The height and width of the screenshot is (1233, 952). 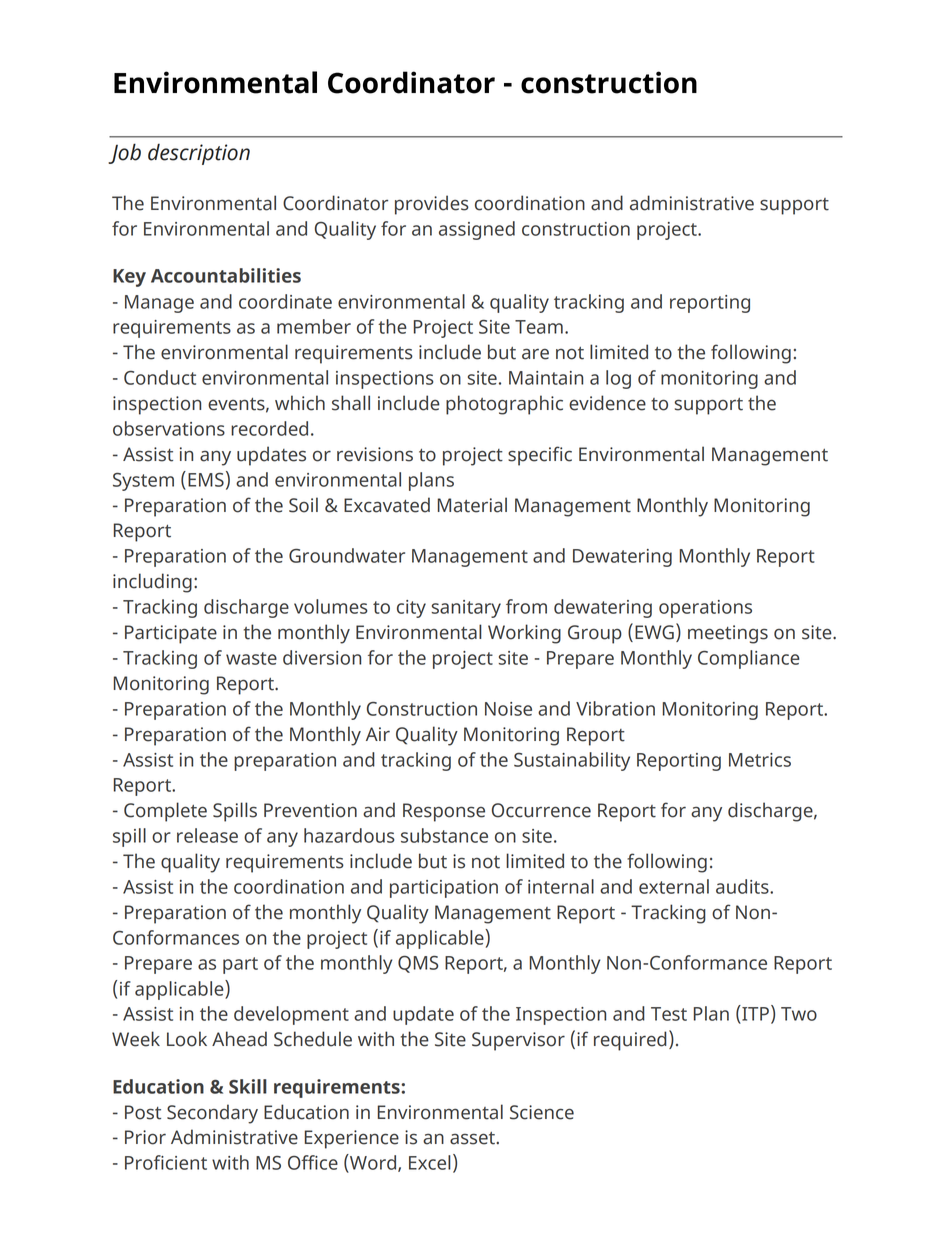 I want to click on Secondary, so click(x=212, y=1114).
